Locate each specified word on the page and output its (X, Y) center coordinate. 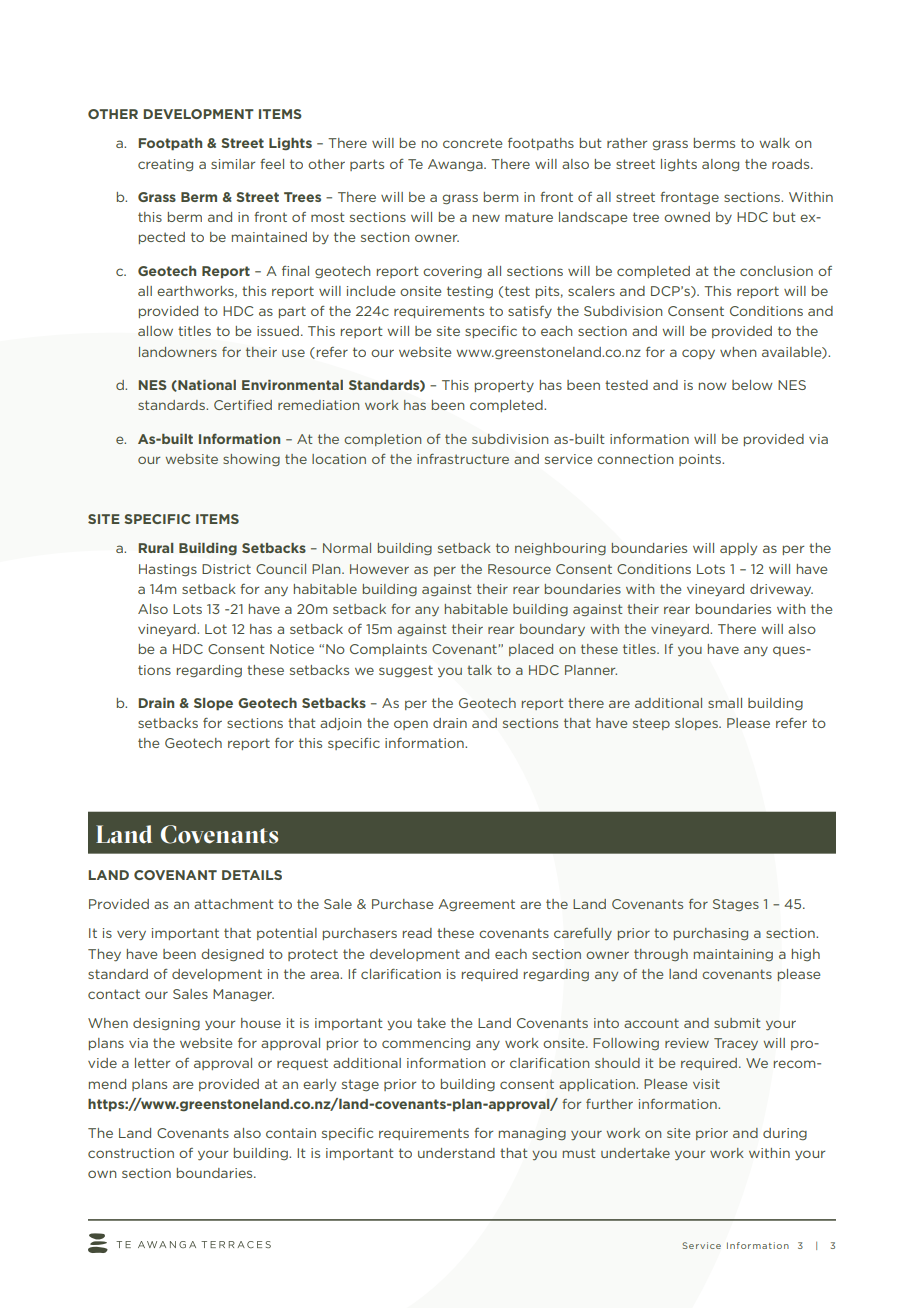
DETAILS (252, 875)
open (411, 725)
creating (165, 165)
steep (651, 724)
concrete (472, 143)
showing (251, 460)
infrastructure (463, 459)
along (720, 165)
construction (131, 1153)
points (701, 460)
